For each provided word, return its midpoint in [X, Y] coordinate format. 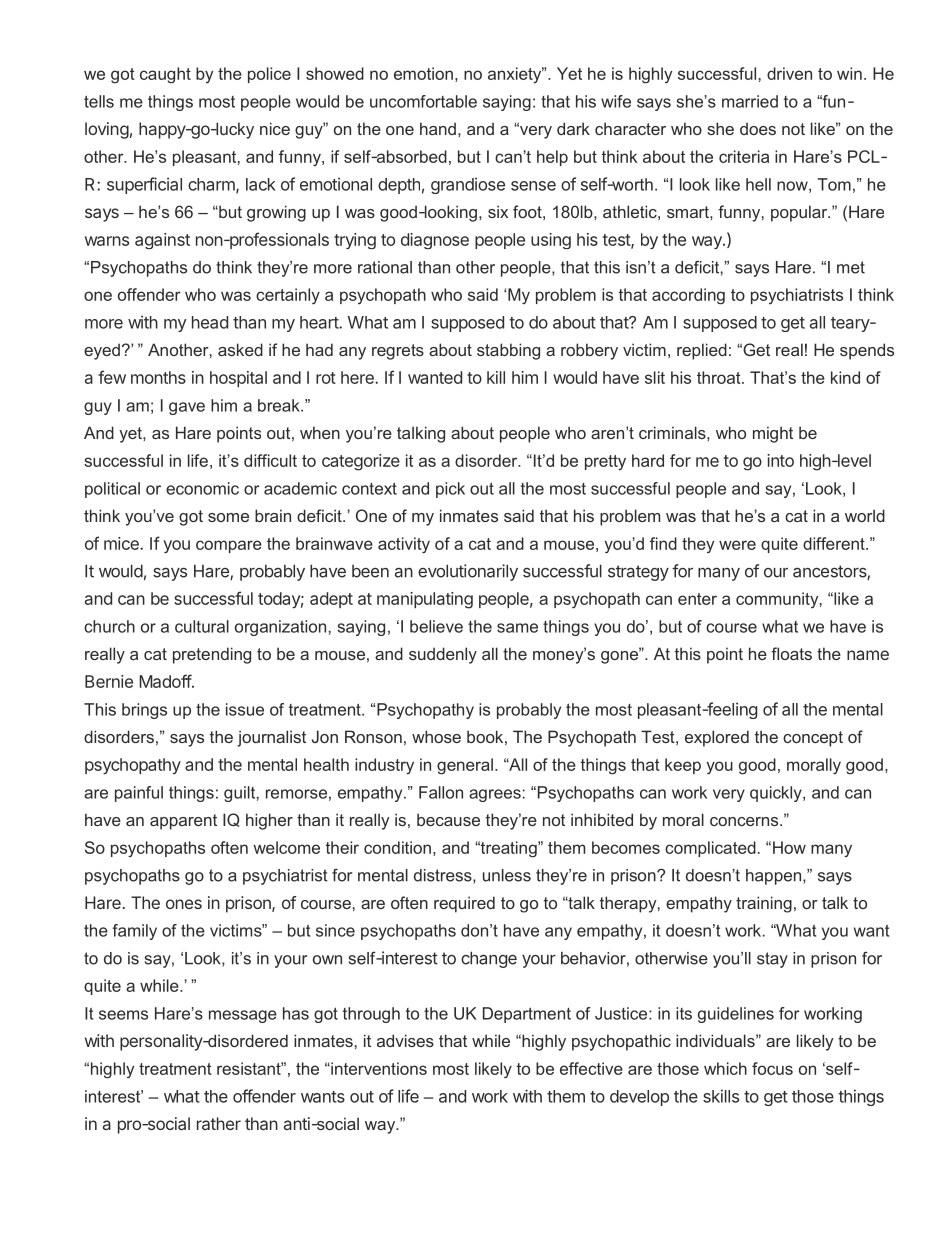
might [773, 434]
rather [219, 1123]
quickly [777, 794]
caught [165, 75]
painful [139, 794]
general [465, 766]
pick [450, 490]
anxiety [516, 75]
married [750, 101]
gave [187, 408]
